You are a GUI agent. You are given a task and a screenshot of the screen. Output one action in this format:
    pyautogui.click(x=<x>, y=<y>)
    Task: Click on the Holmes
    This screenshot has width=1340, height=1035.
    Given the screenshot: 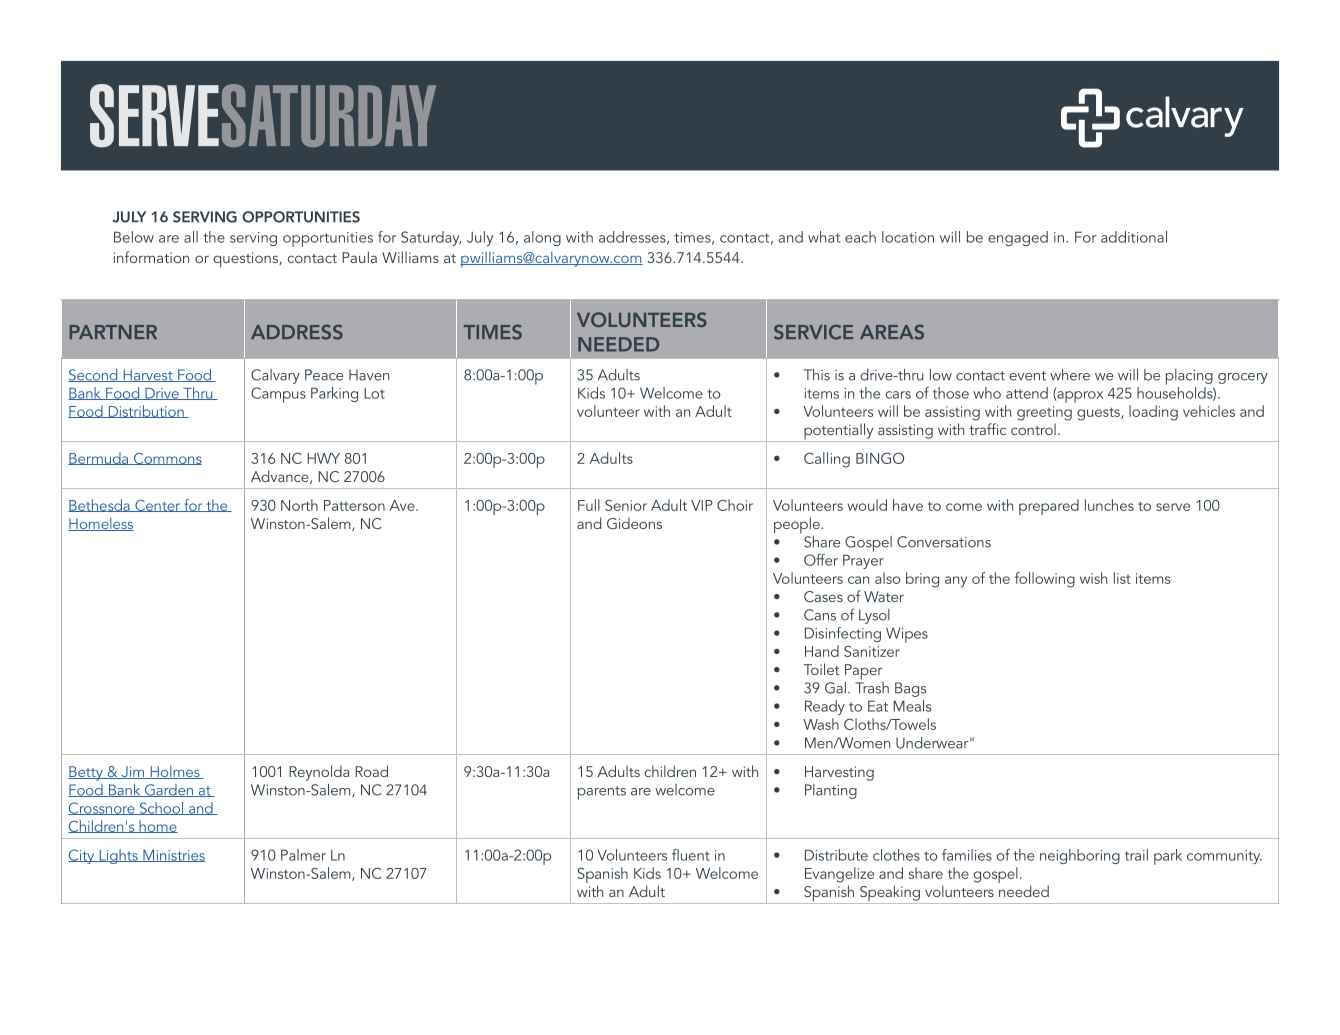 What is the action you would take?
    pyautogui.click(x=175, y=772)
